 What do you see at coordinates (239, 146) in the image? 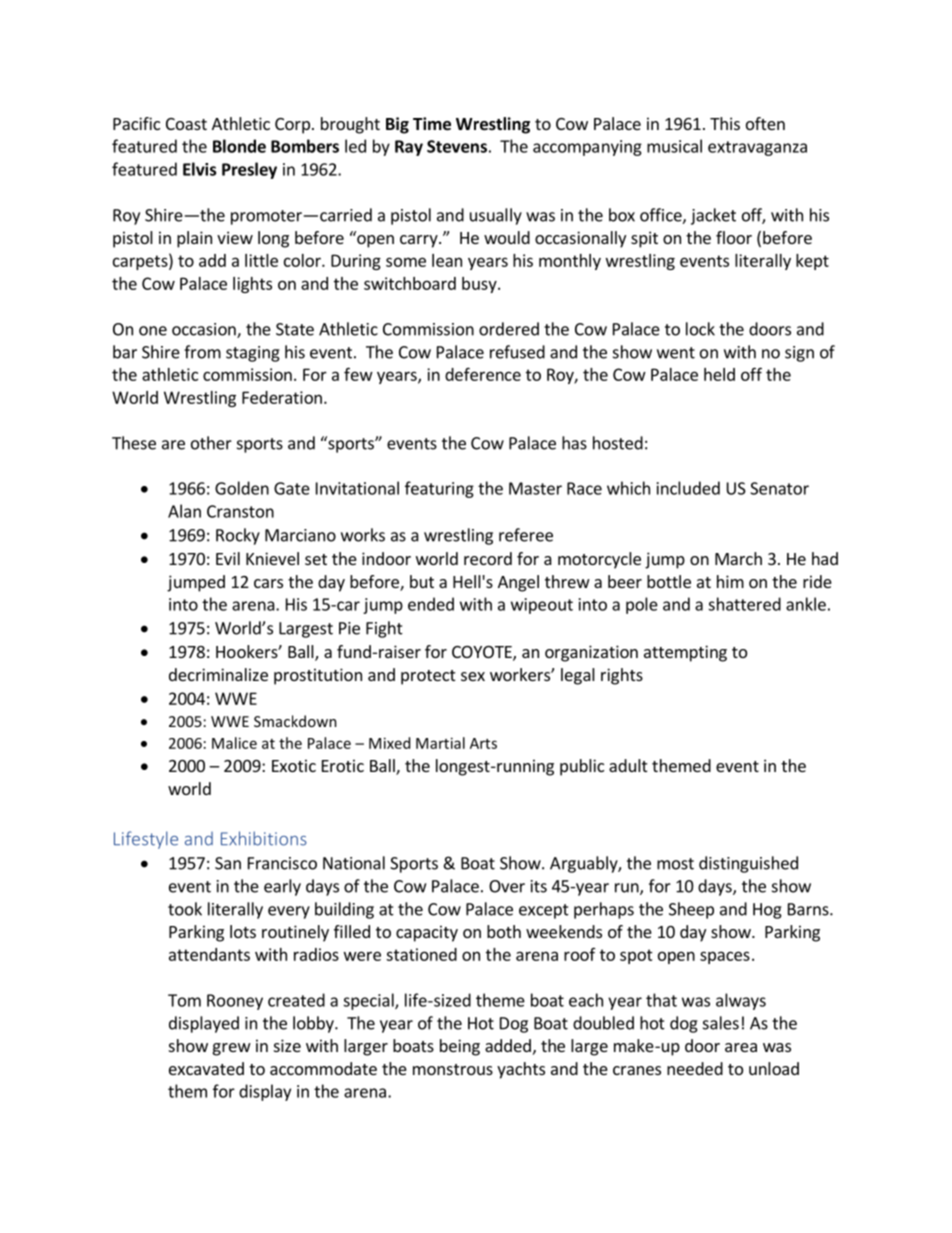
I see `Blonde` at bounding box center [239, 146].
